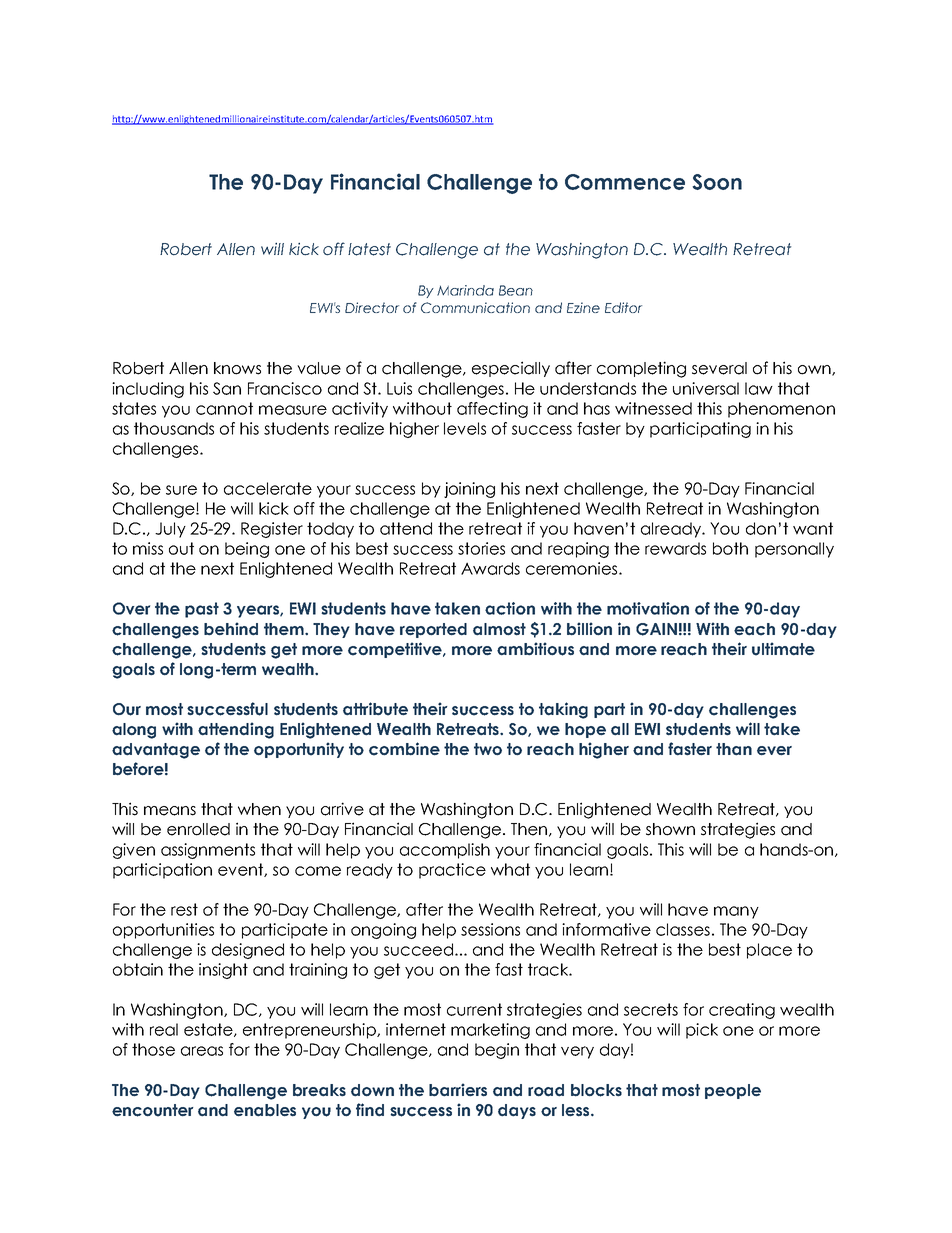 This page has height=1233, width=952. What do you see at coordinates (458, 1090) in the page?
I see `barriers` at bounding box center [458, 1090].
